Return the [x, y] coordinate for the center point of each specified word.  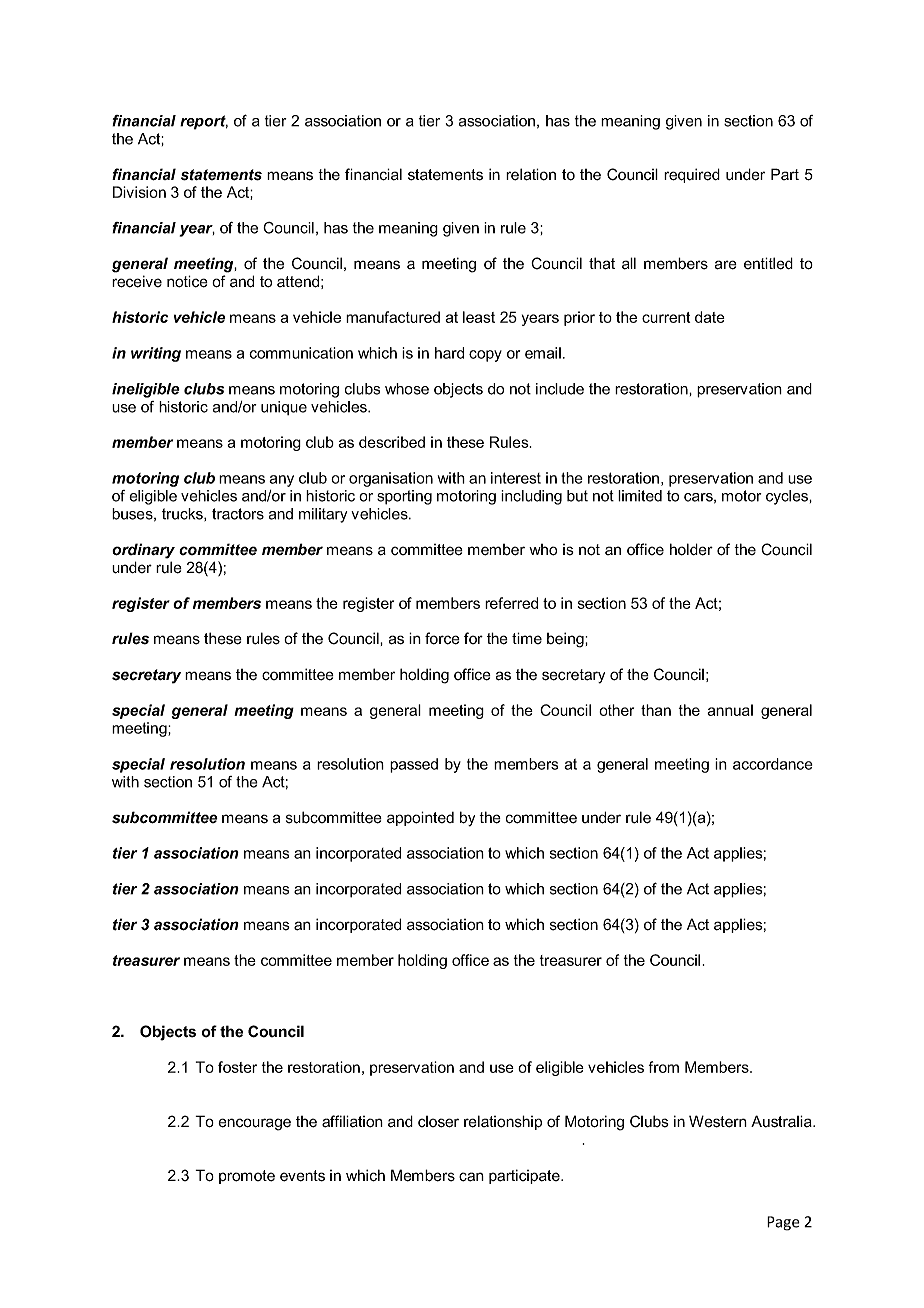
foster [237, 1067]
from [664, 1067]
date [710, 317]
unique [284, 408]
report [204, 122]
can [471, 1177]
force [442, 638]
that [602, 263]
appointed [420, 818]
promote [247, 1177]
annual [730, 710]
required [692, 175]
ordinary [143, 551]
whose [407, 389]
